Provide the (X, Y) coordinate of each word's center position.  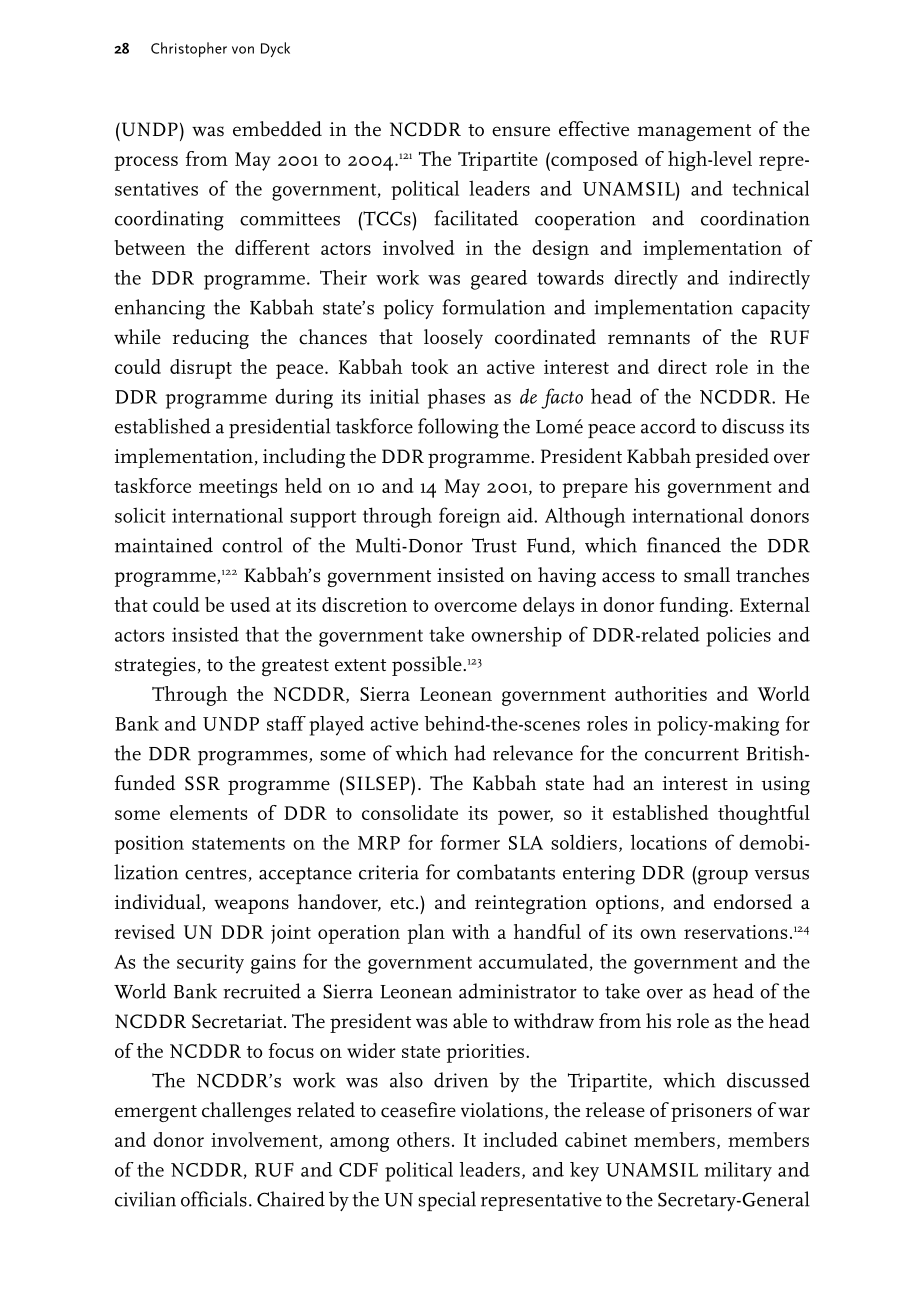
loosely (453, 339)
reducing (211, 339)
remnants (649, 338)
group (723, 877)
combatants (506, 872)
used (250, 604)
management (694, 132)
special (447, 1201)
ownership (516, 636)
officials (214, 1199)
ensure (521, 131)
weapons (251, 906)
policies (738, 636)
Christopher (189, 49)
